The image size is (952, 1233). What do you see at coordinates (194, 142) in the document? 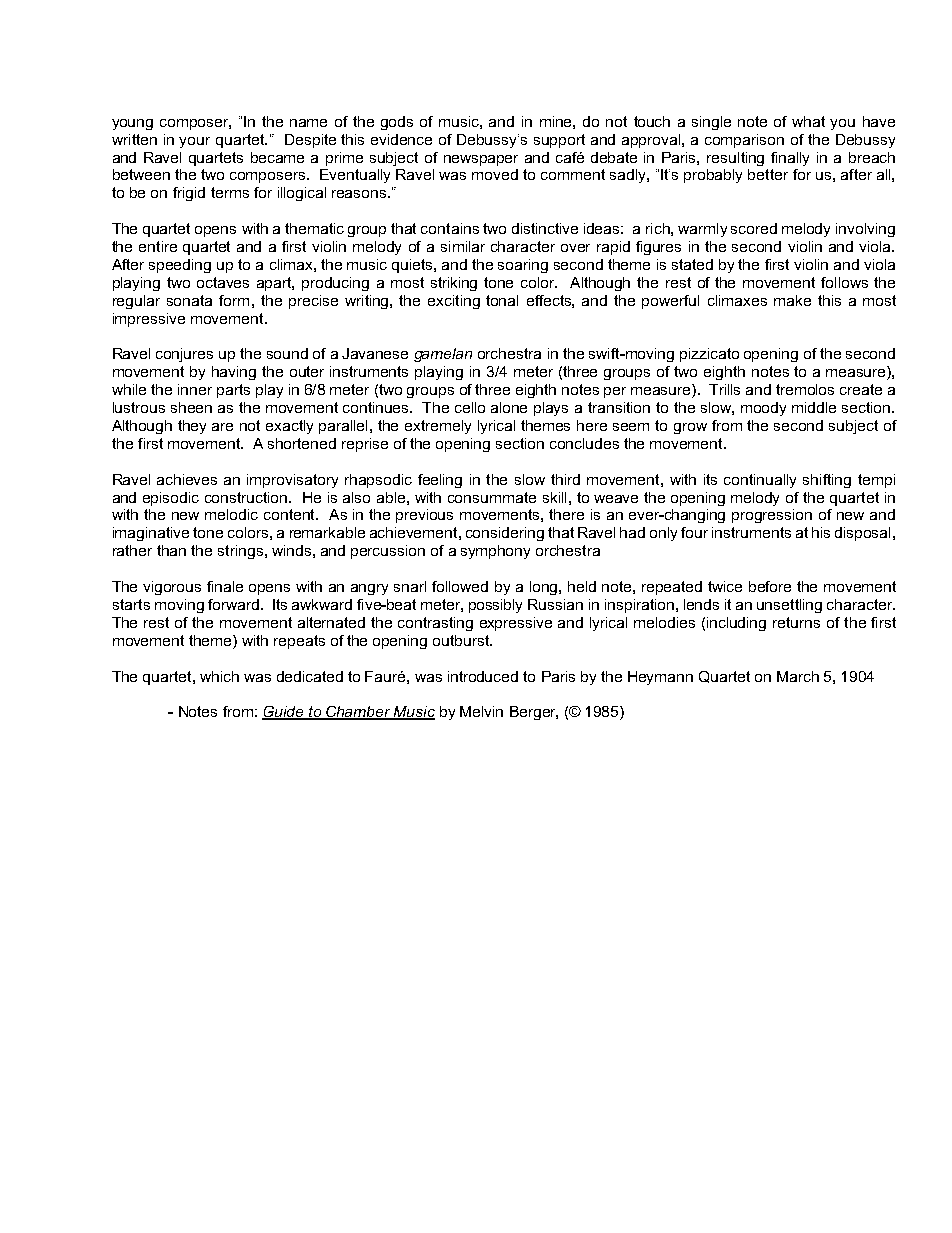
I see `your` at bounding box center [194, 142].
